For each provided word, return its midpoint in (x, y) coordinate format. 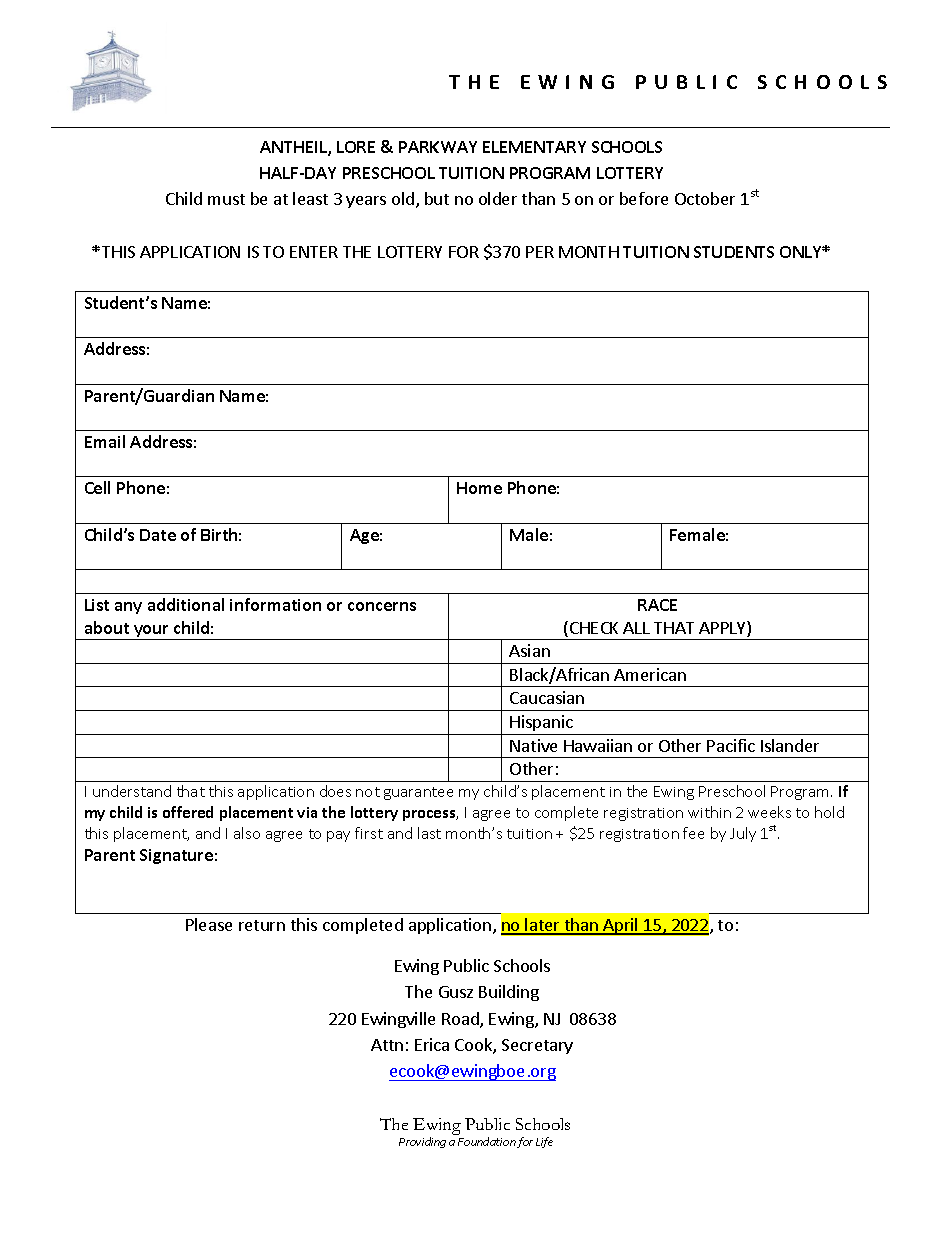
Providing (422, 1142)
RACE (657, 605)
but (437, 198)
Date (158, 535)
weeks (769, 812)
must (226, 199)
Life (544, 1142)
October (705, 198)
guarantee (418, 793)
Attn (387, 1045)
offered (188, 812)
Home (479, 488)
